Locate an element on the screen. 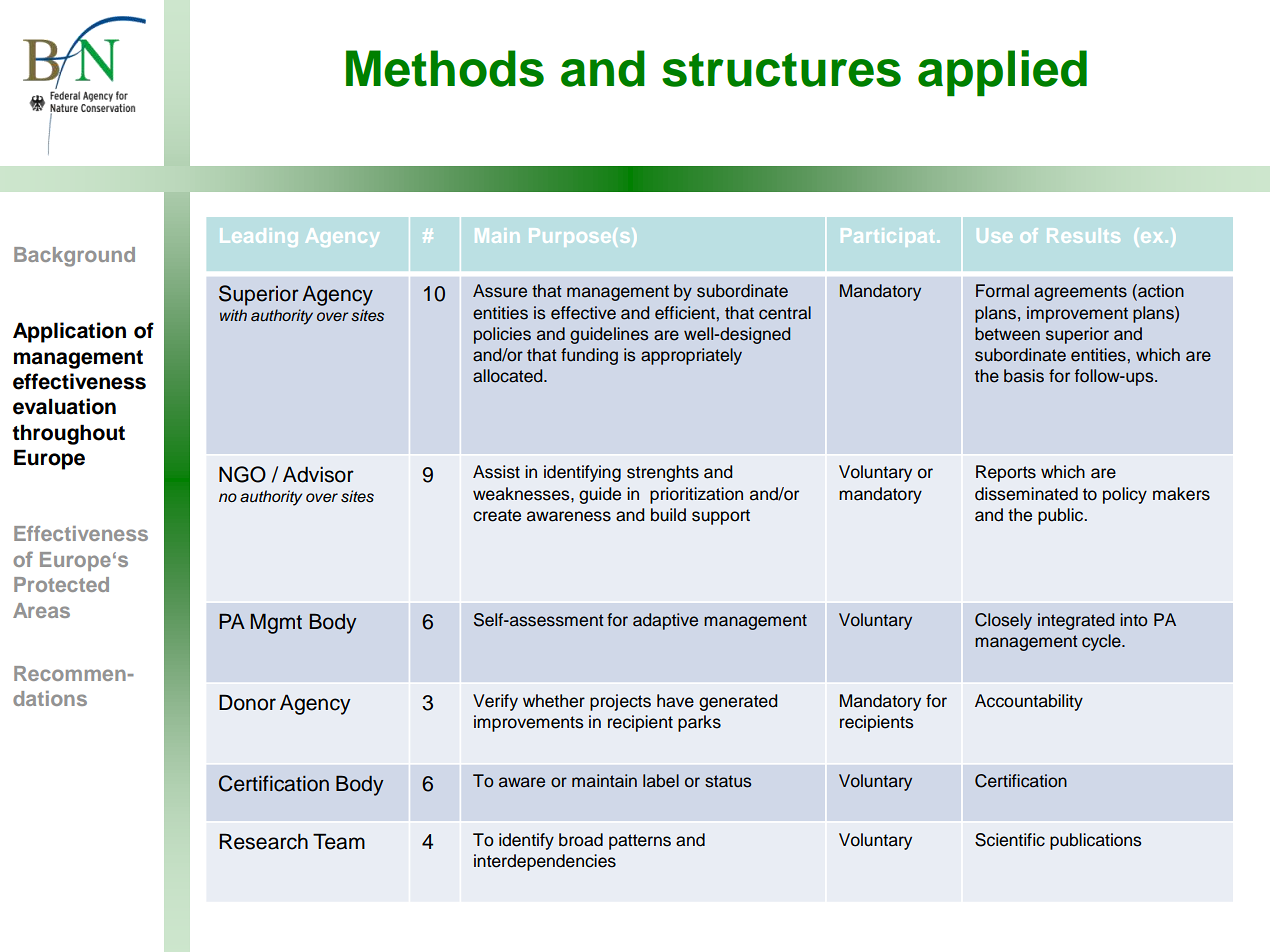 Image resolution: width=1270 pixels, height=952 pixels. structures is located at coordinates (781, 70).
